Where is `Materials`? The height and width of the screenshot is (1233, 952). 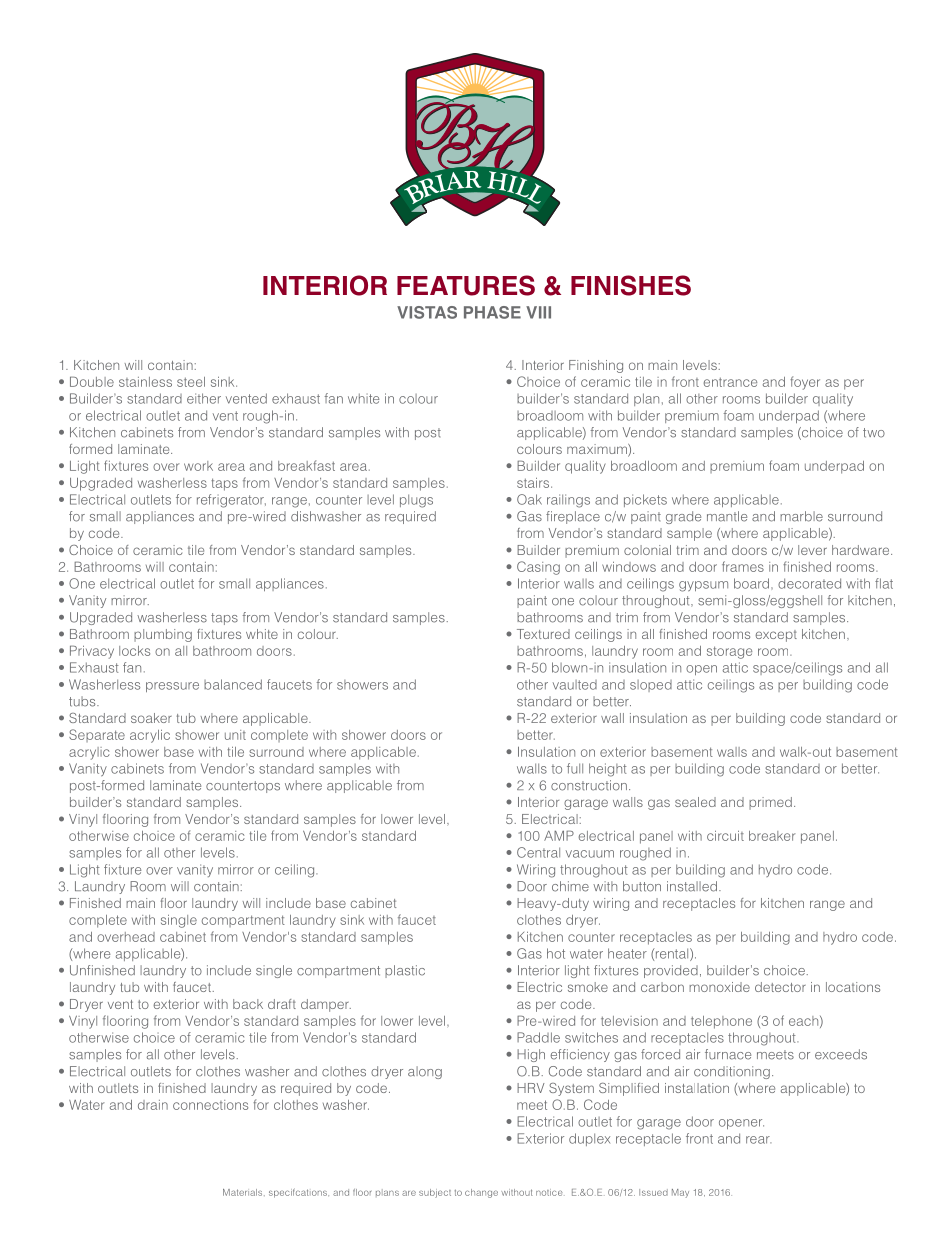
Materials is located at coordinates (244, 1192).
